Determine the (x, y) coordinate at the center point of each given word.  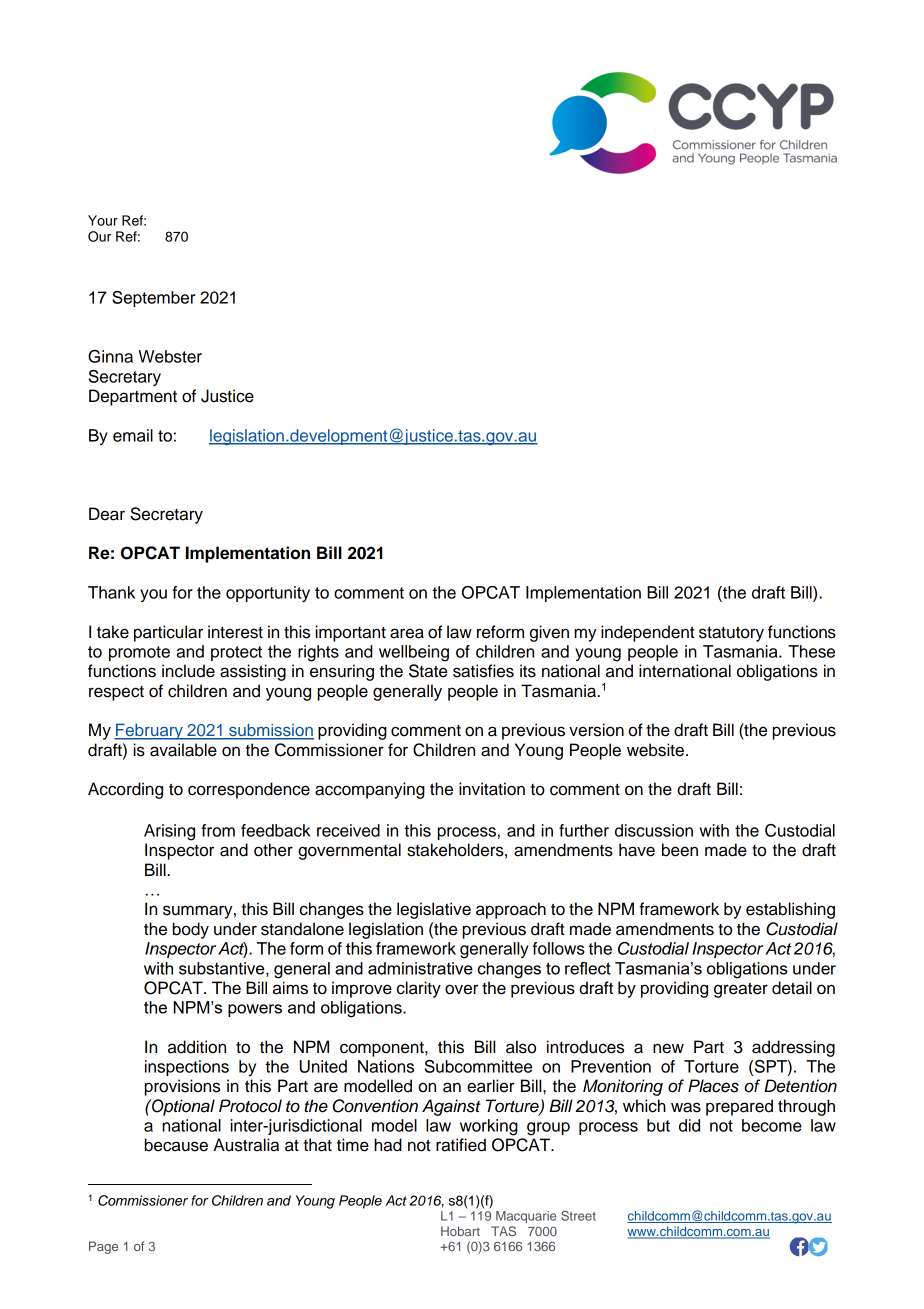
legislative (434, 910)
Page (103, 1247)
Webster (170, 356)
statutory (731, 634)
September (153, 299)
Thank (111, 592)
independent (647, 633)
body (191, 930)
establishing (790, 910)
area (407, 633)
